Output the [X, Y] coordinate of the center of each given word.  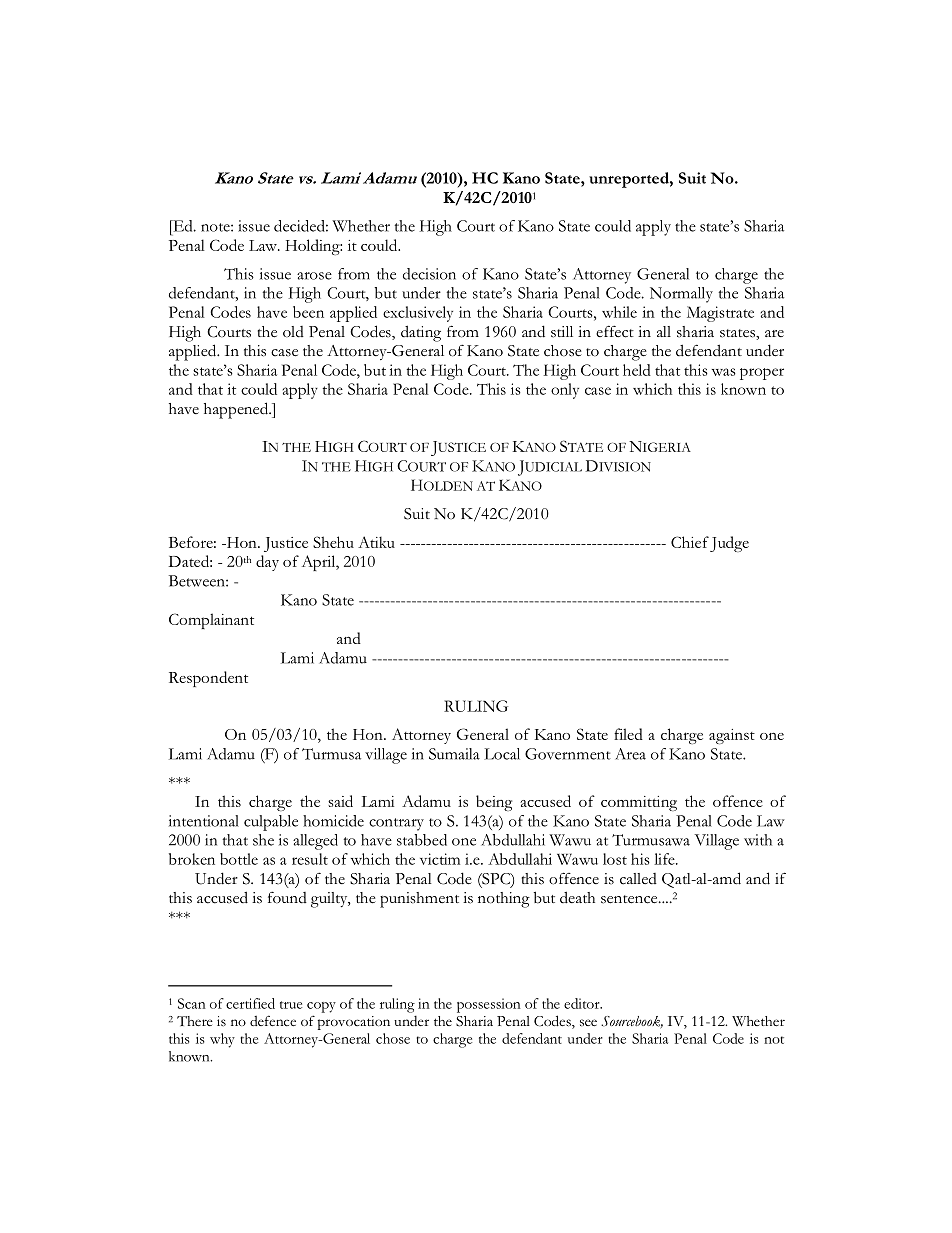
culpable [271, 823]
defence [273, 1020]
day [267, 563]
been [308, 312]
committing [639, 803]
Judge [729, 544]
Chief [690, 542]
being [494, 803]
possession [489, 1005]
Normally [681, 295]
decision [429, 274]
